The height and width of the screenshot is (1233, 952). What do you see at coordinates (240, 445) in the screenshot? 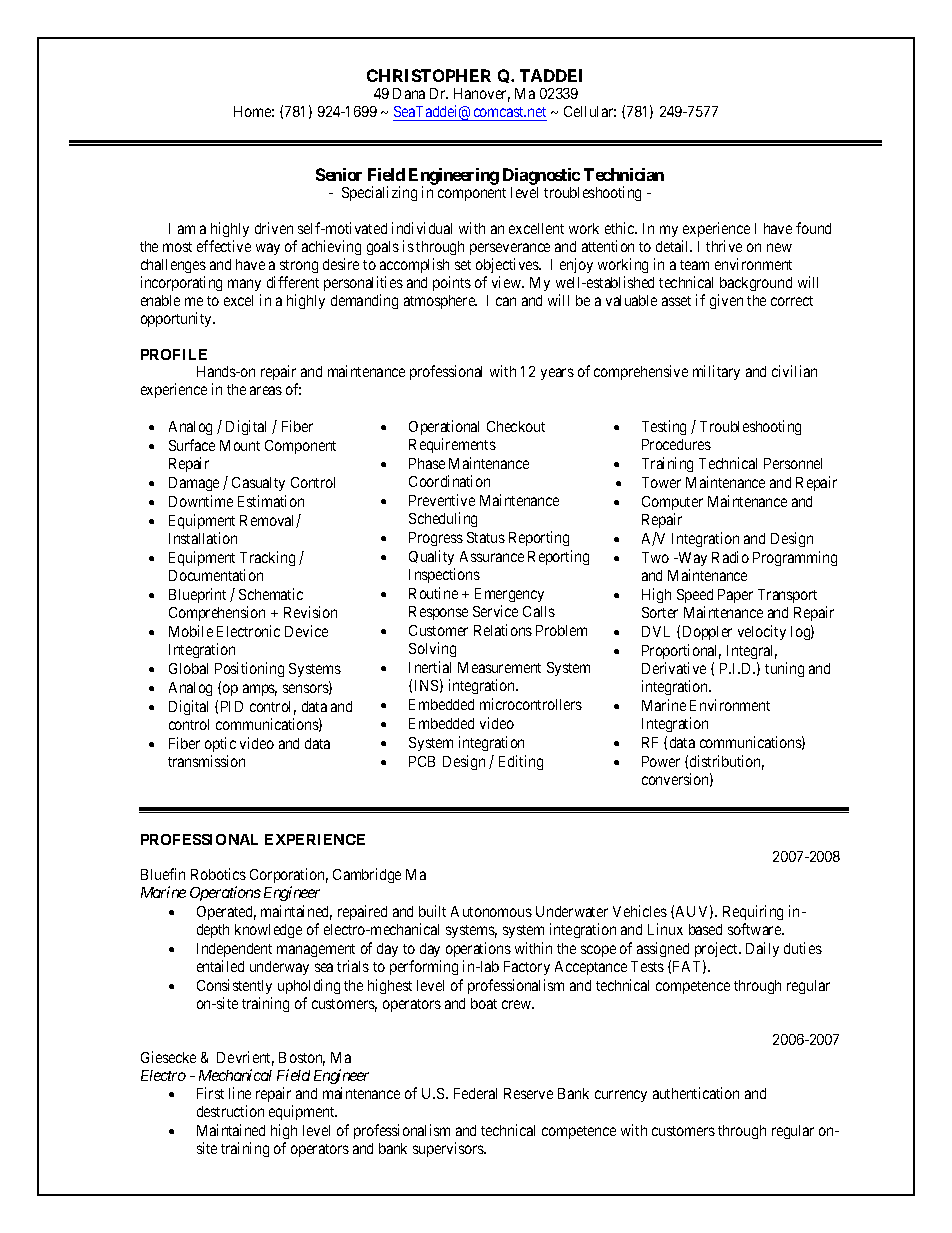
I see `Mount` at bounding box center [240, 445].
